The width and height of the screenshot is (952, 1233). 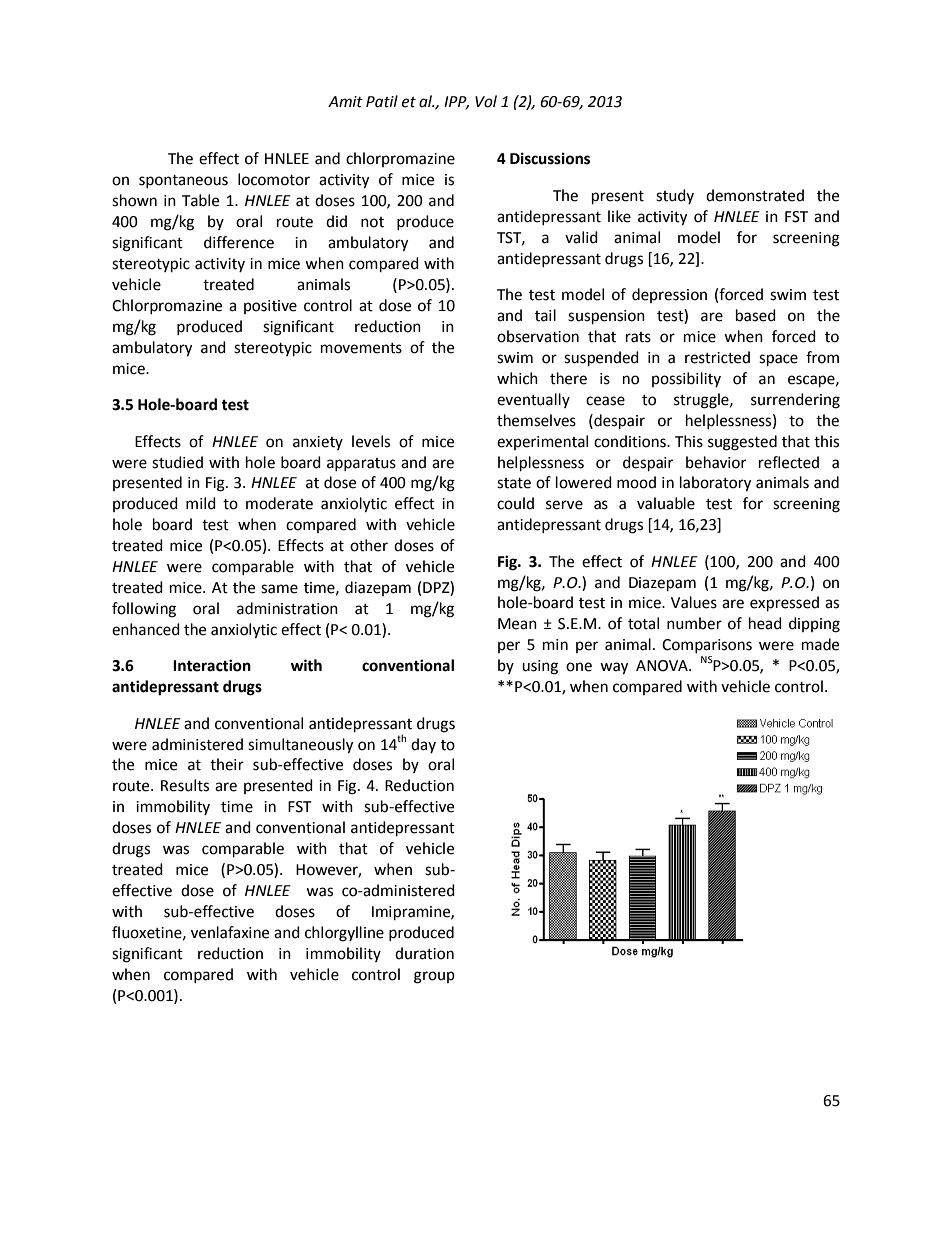 I want to click on demonstrated, so click(x=755, y=195).
